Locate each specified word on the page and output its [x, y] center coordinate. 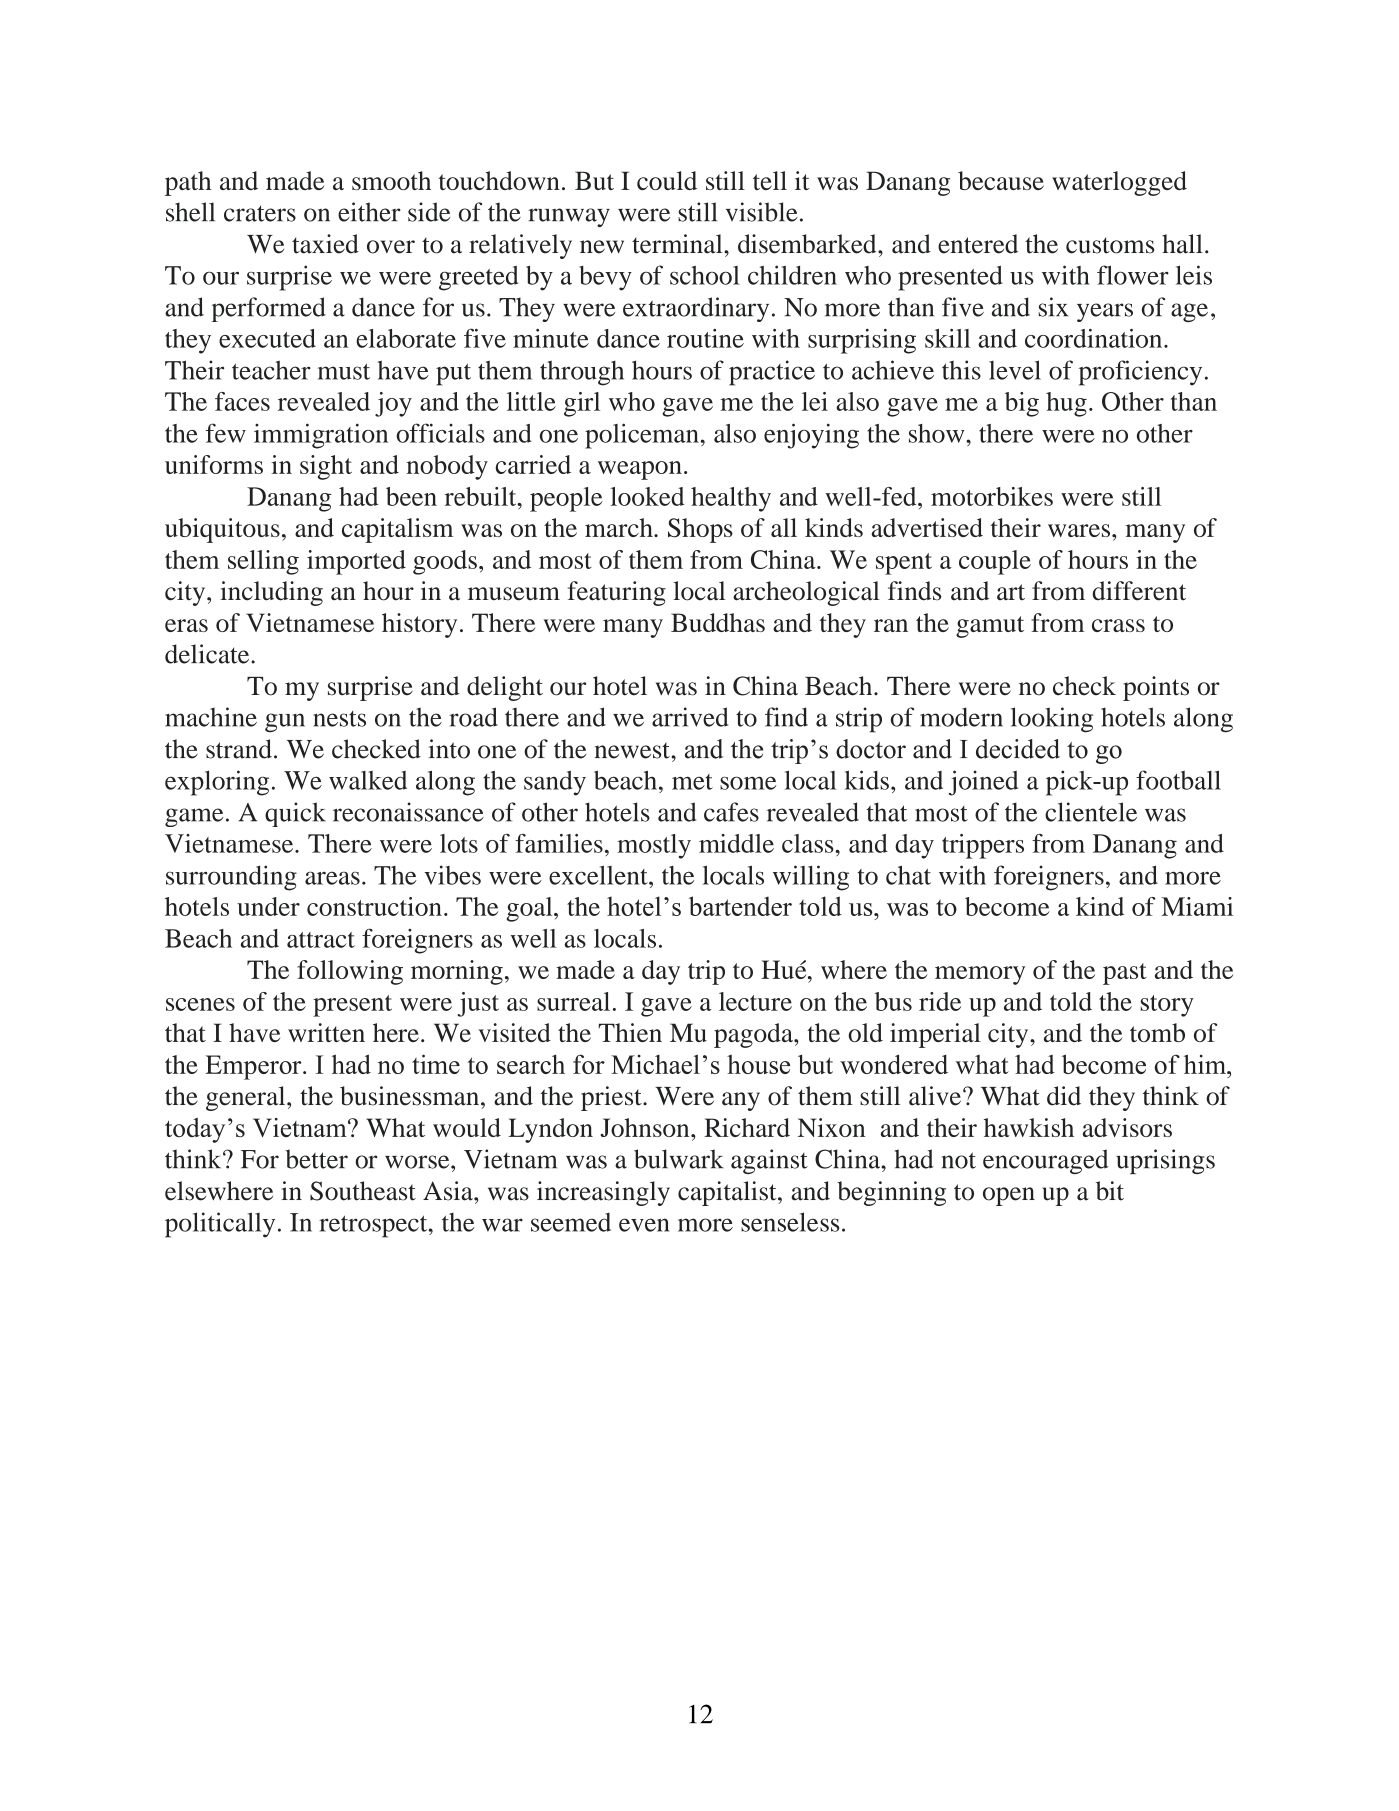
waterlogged [1119, 183]
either [369, 212]
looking [1052, 720]
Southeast [363, 1191]
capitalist [728, 1193]
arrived [690, 717]
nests [339, 719]
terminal [678, 244]
